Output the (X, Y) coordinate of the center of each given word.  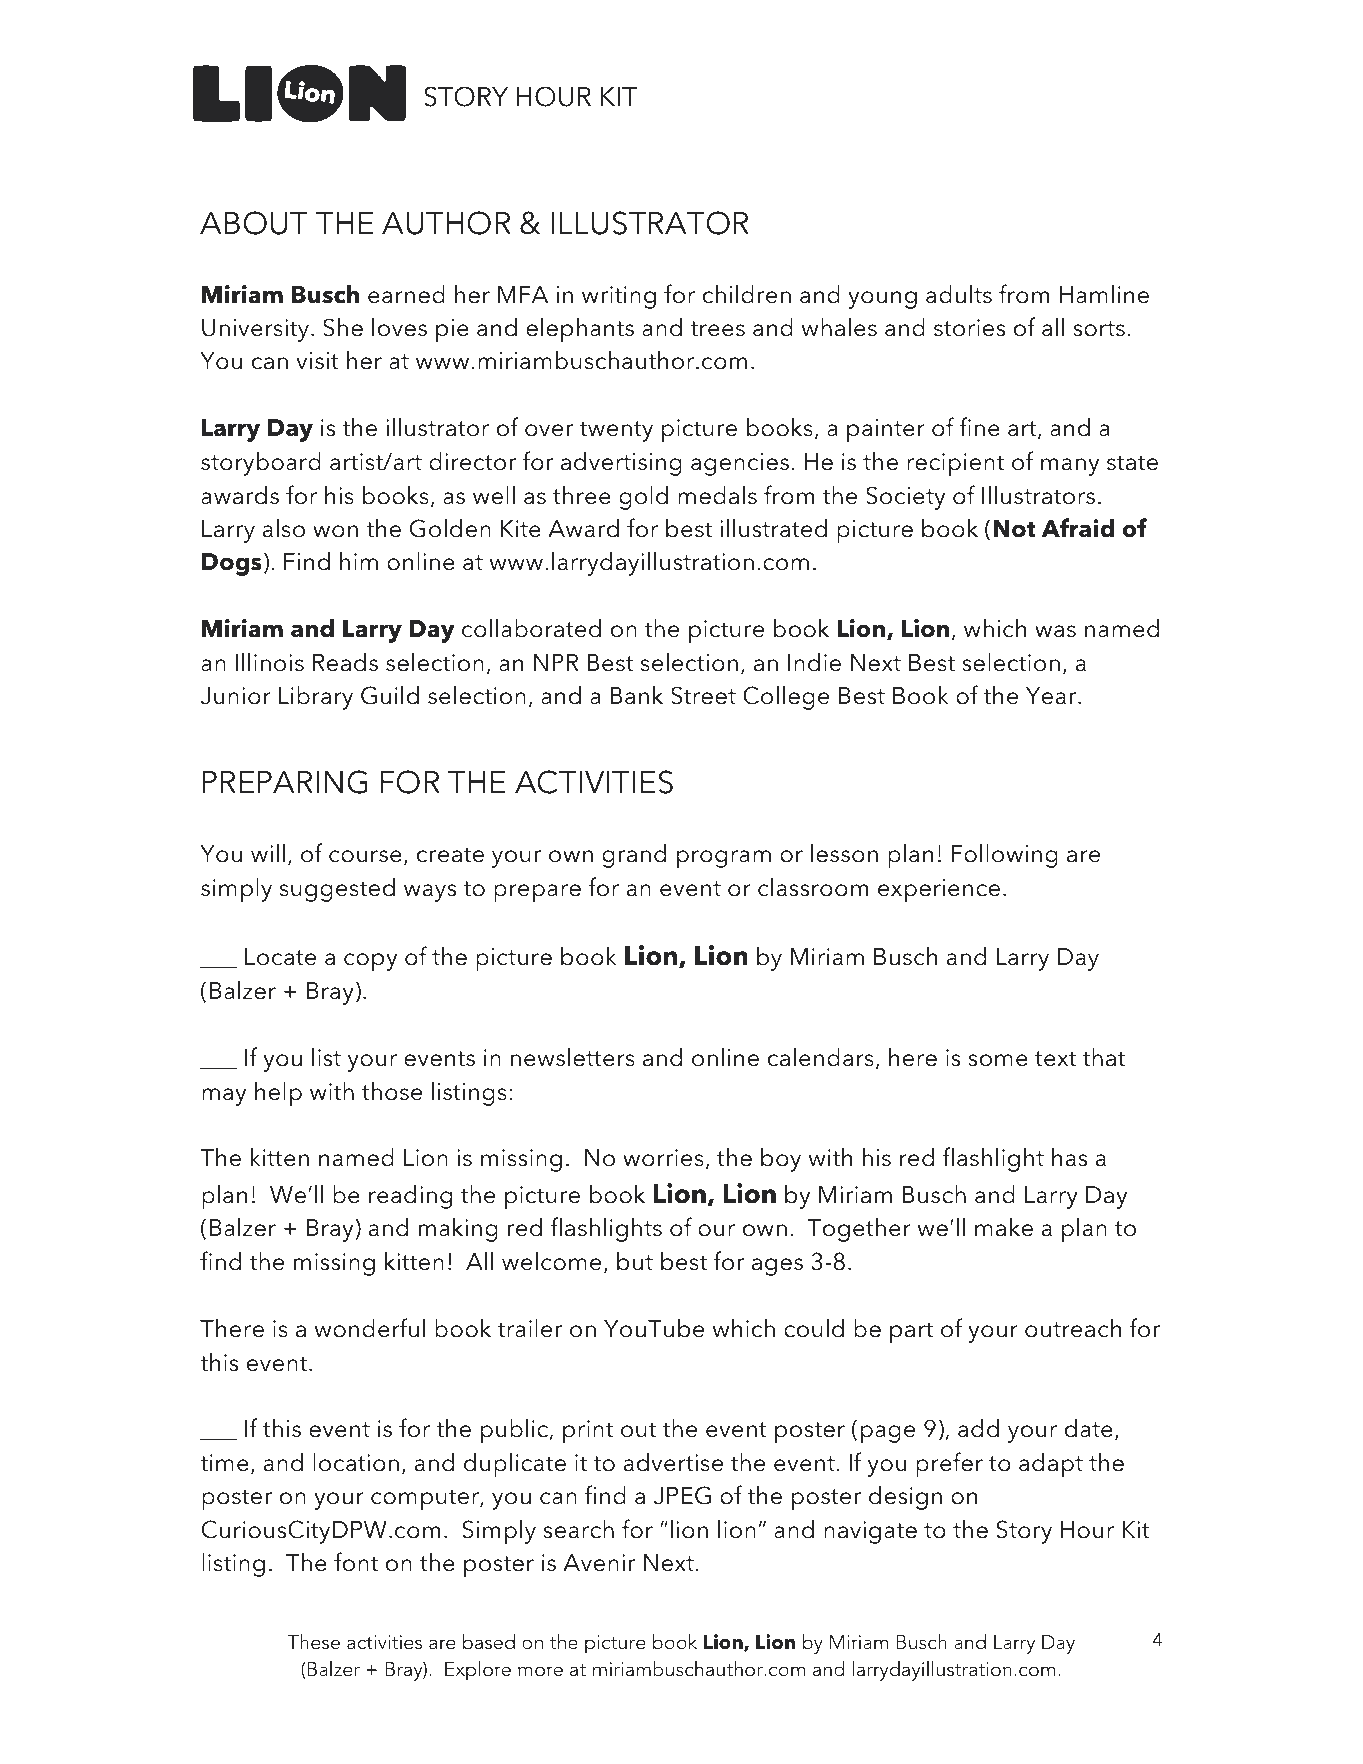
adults (959, 294)
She (343, 327)
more (540, 1671)
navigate (870, 1532)
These (313, 1642)
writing (619, 297)
